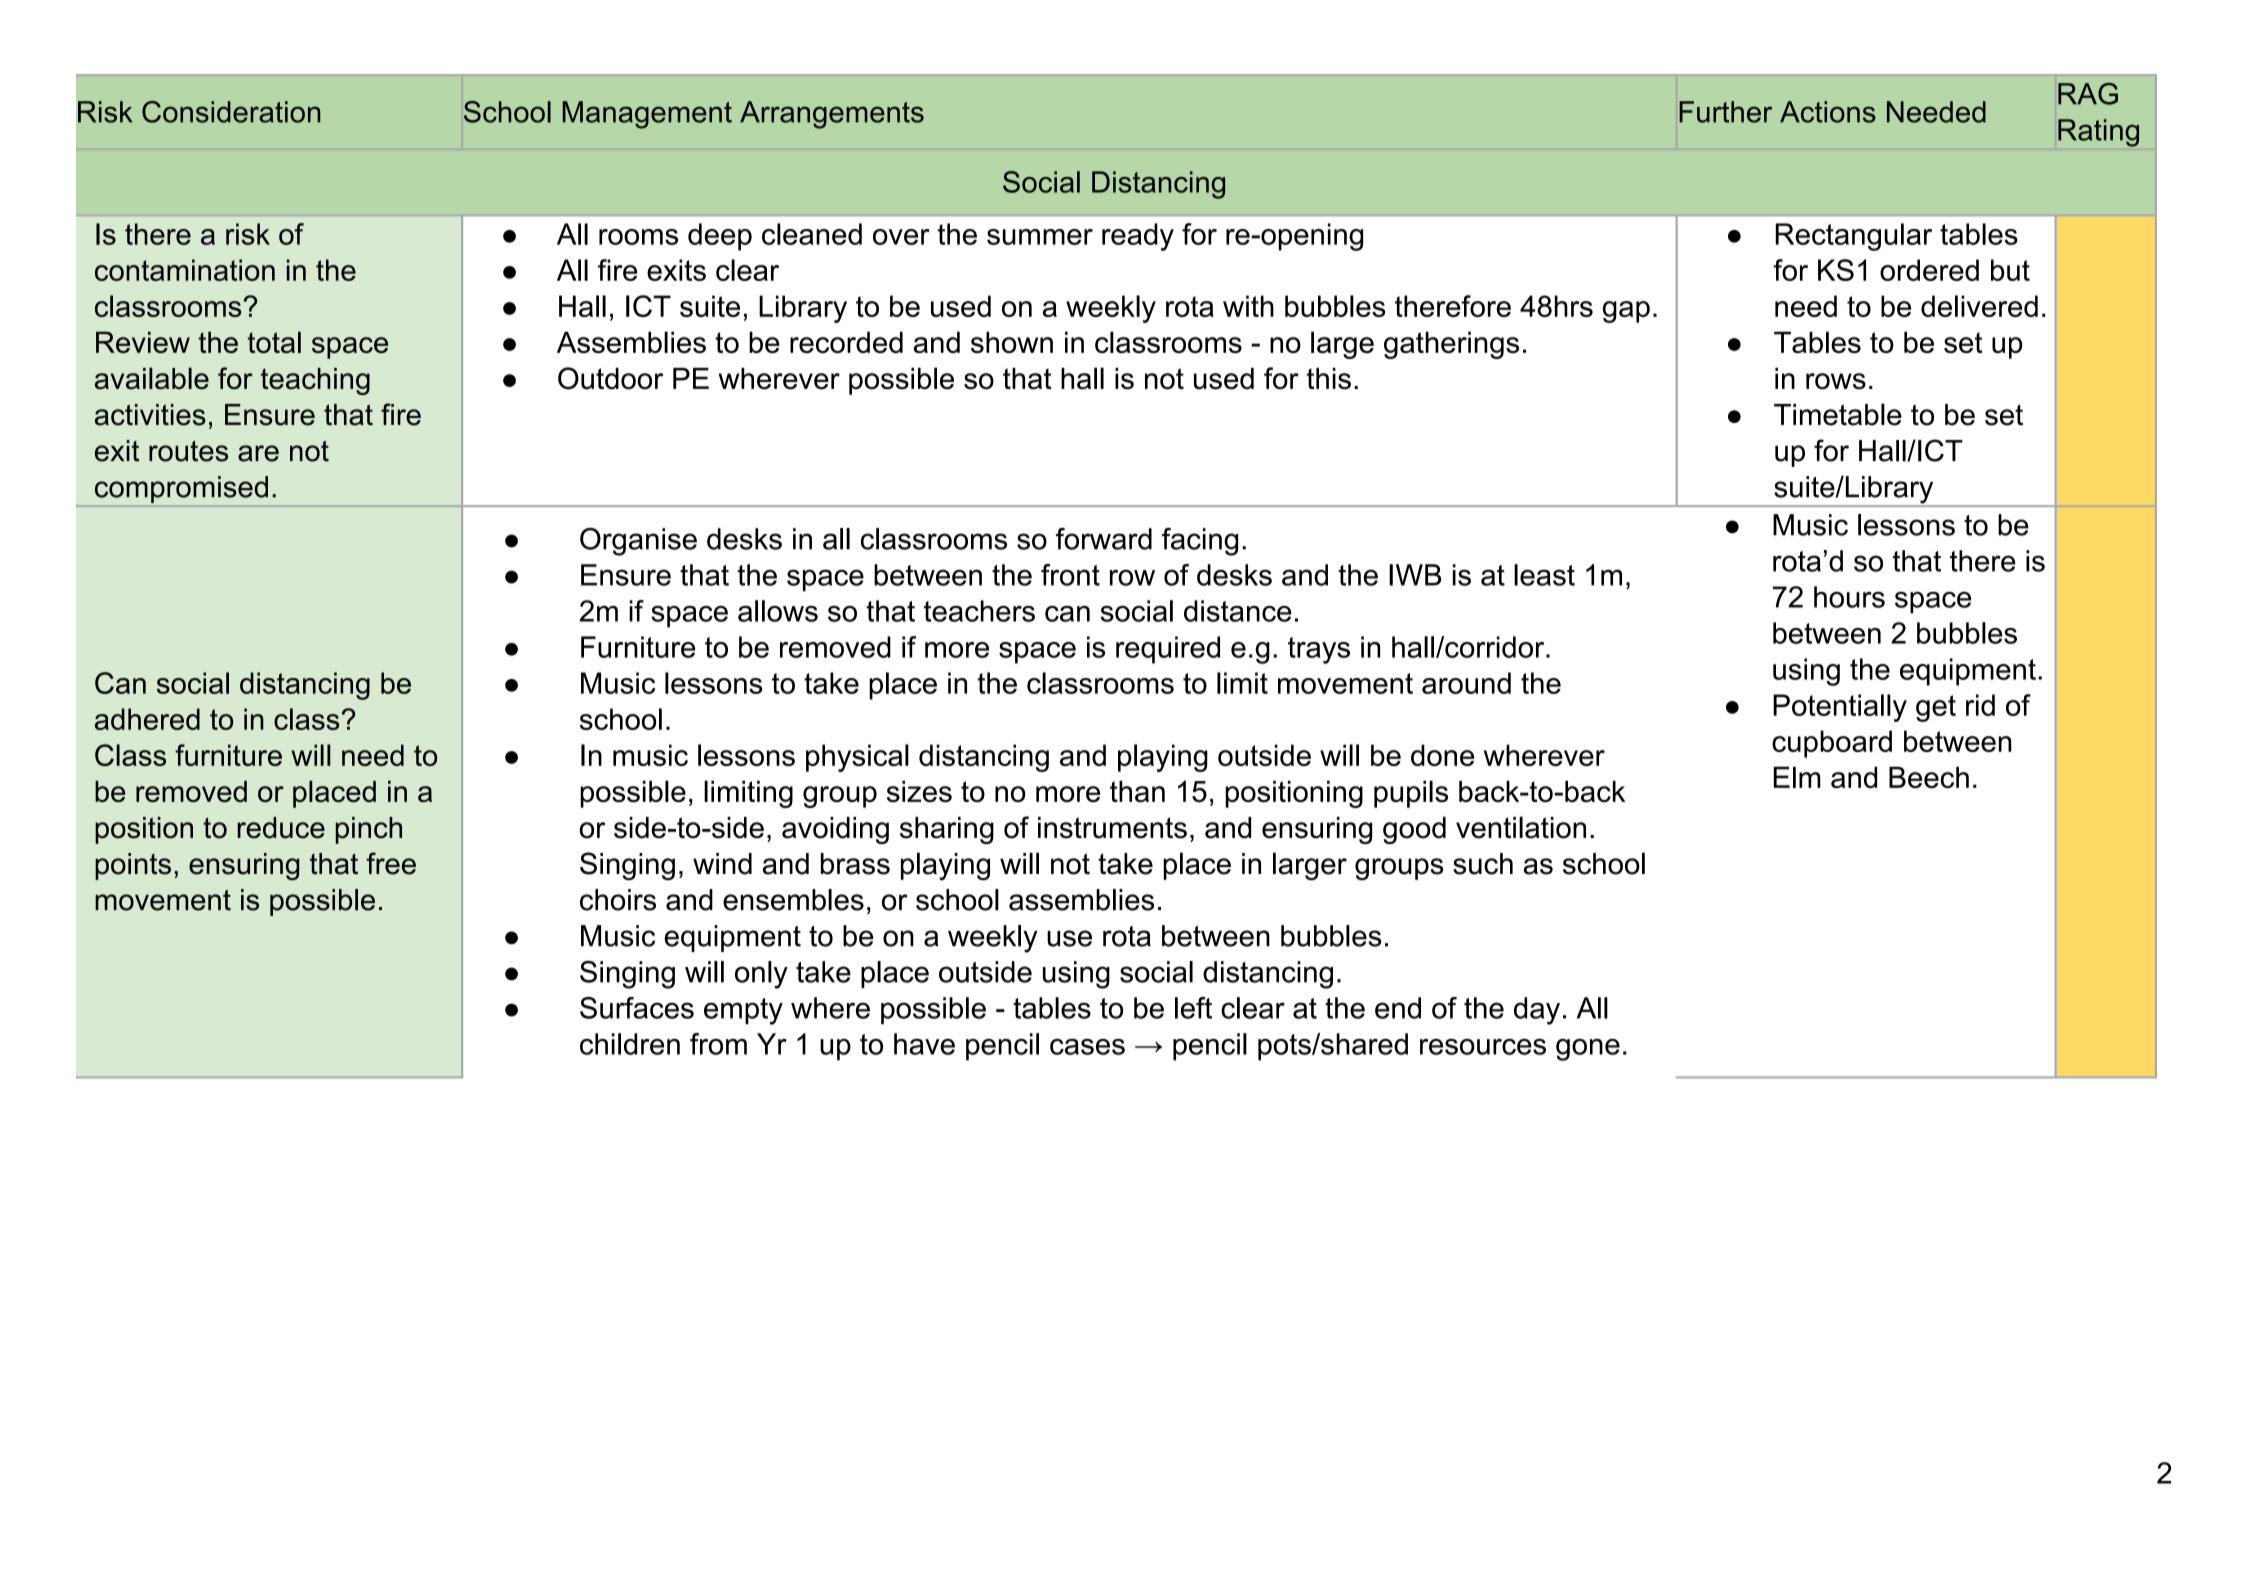  Describe the element at coordinates (647, 115) in the screenshot. I see `Management` at that location.
